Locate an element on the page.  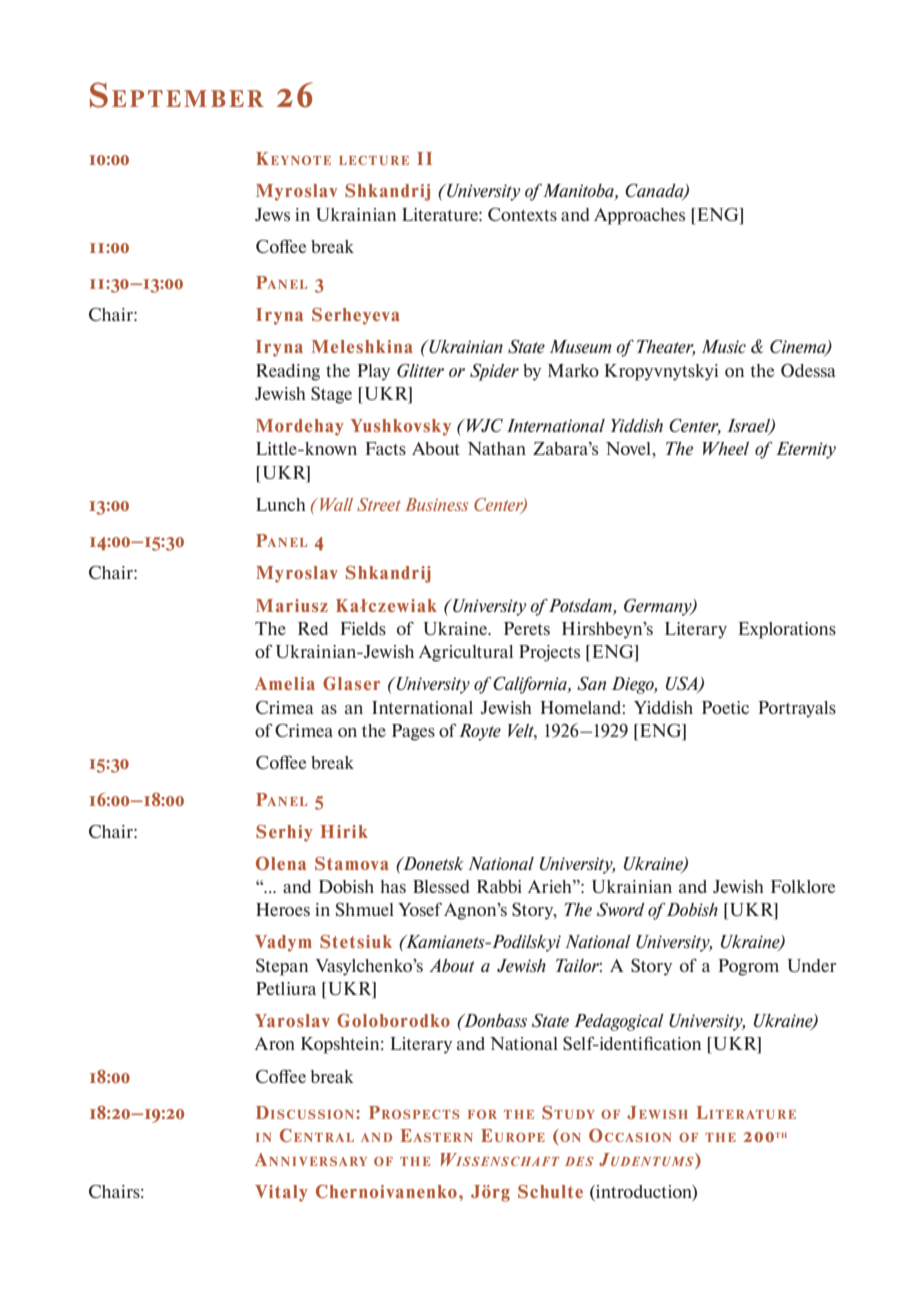
Aron is located at coordinates (275, 1043).
